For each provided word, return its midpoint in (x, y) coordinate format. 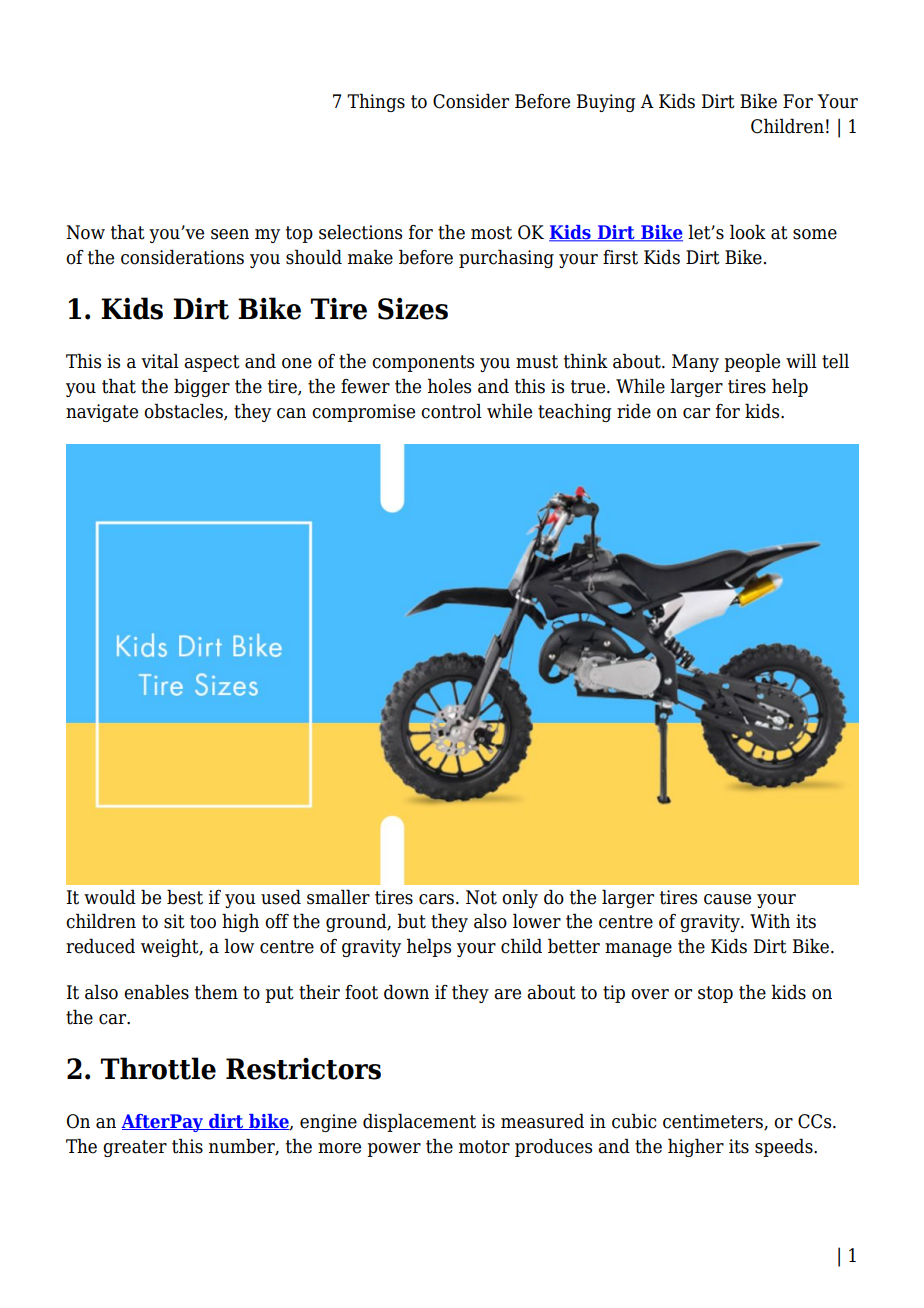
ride (634, 411)
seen (230, 234)
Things (376, 102)
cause (727, 899)
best (185, 897)
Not (481, 897)
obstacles (184, 411)
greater (135, 1148)
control (451, 411)
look (748, 232)
